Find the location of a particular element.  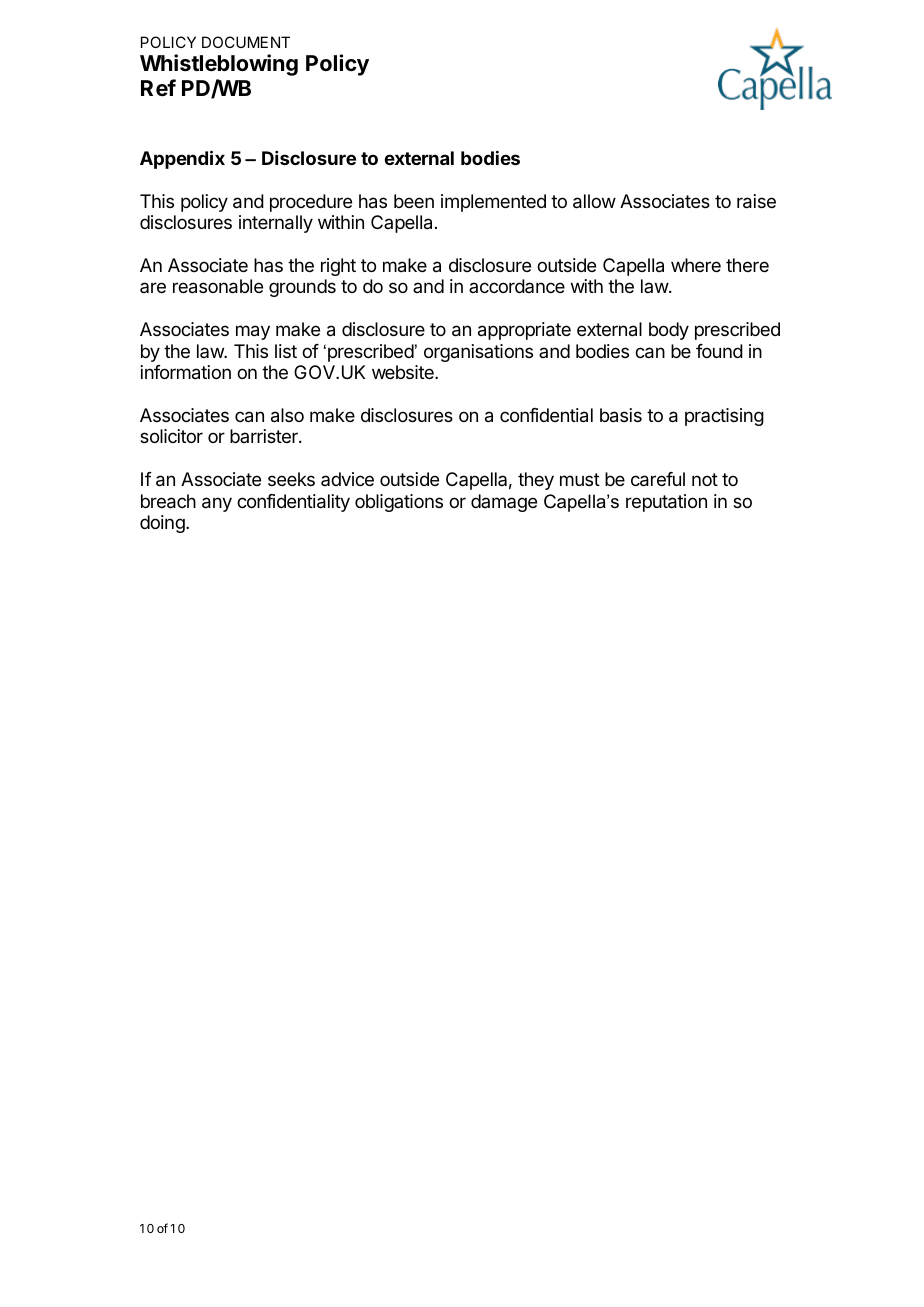

damage is located at coordinates (504, 503).
